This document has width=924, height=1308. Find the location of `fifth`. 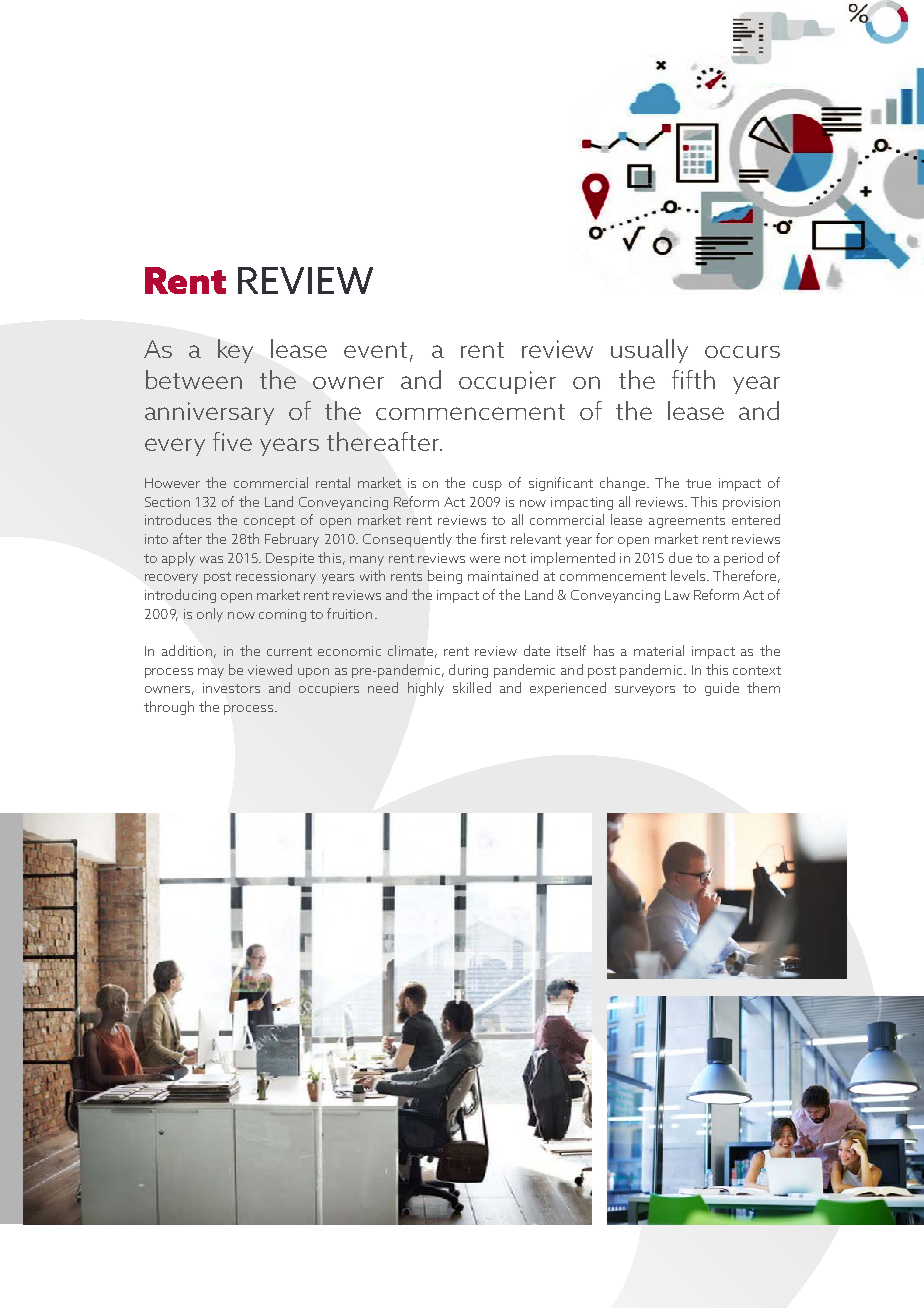

fifth is located at coordinates (693, 379).
